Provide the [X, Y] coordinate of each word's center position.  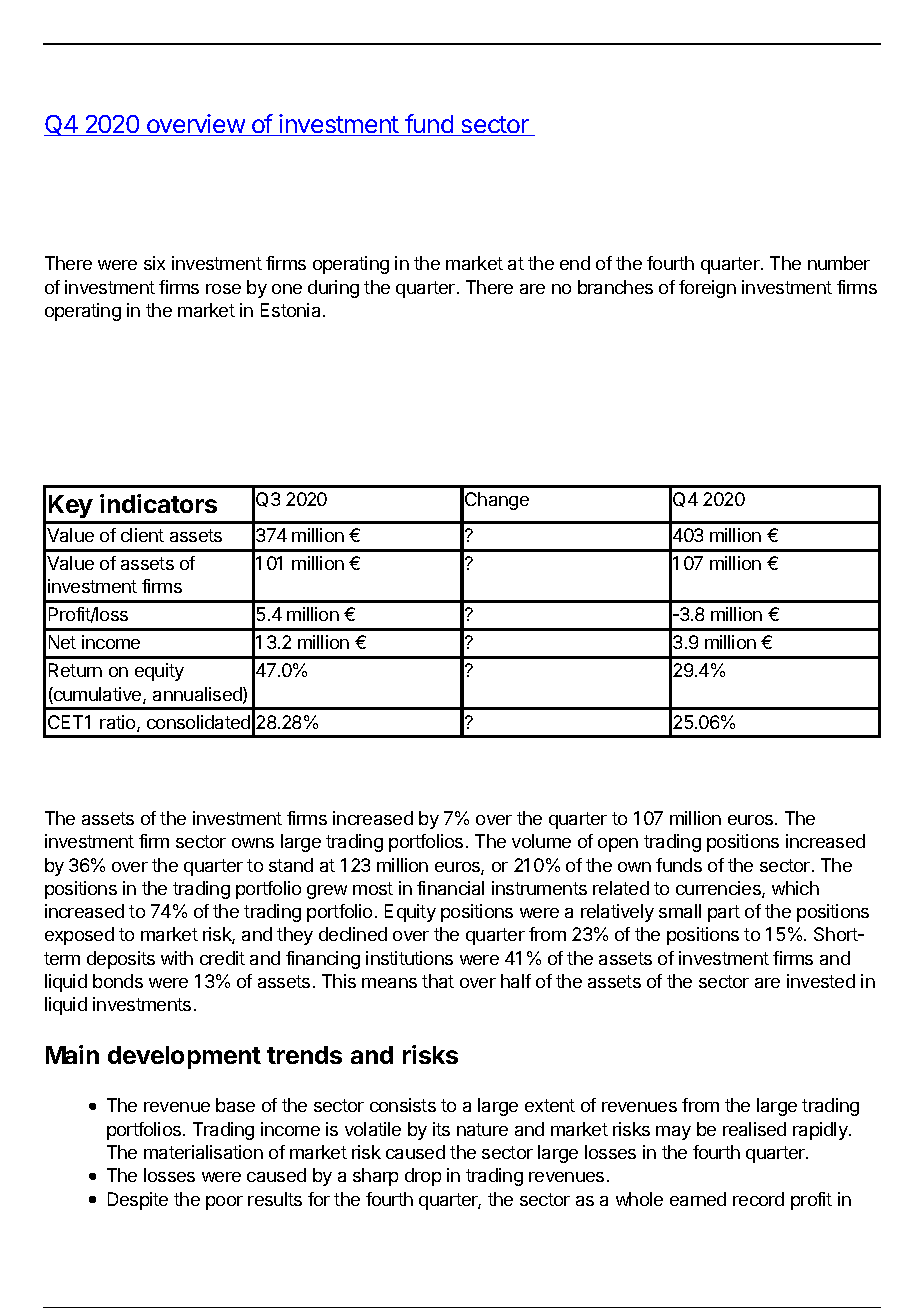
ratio [119, 723]
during [333, 289]
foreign [707, 289]
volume [541, 841]
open [618, 845]
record [758, 1199]
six [154, 263]
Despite [138, 1201]
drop [423, 1177]
